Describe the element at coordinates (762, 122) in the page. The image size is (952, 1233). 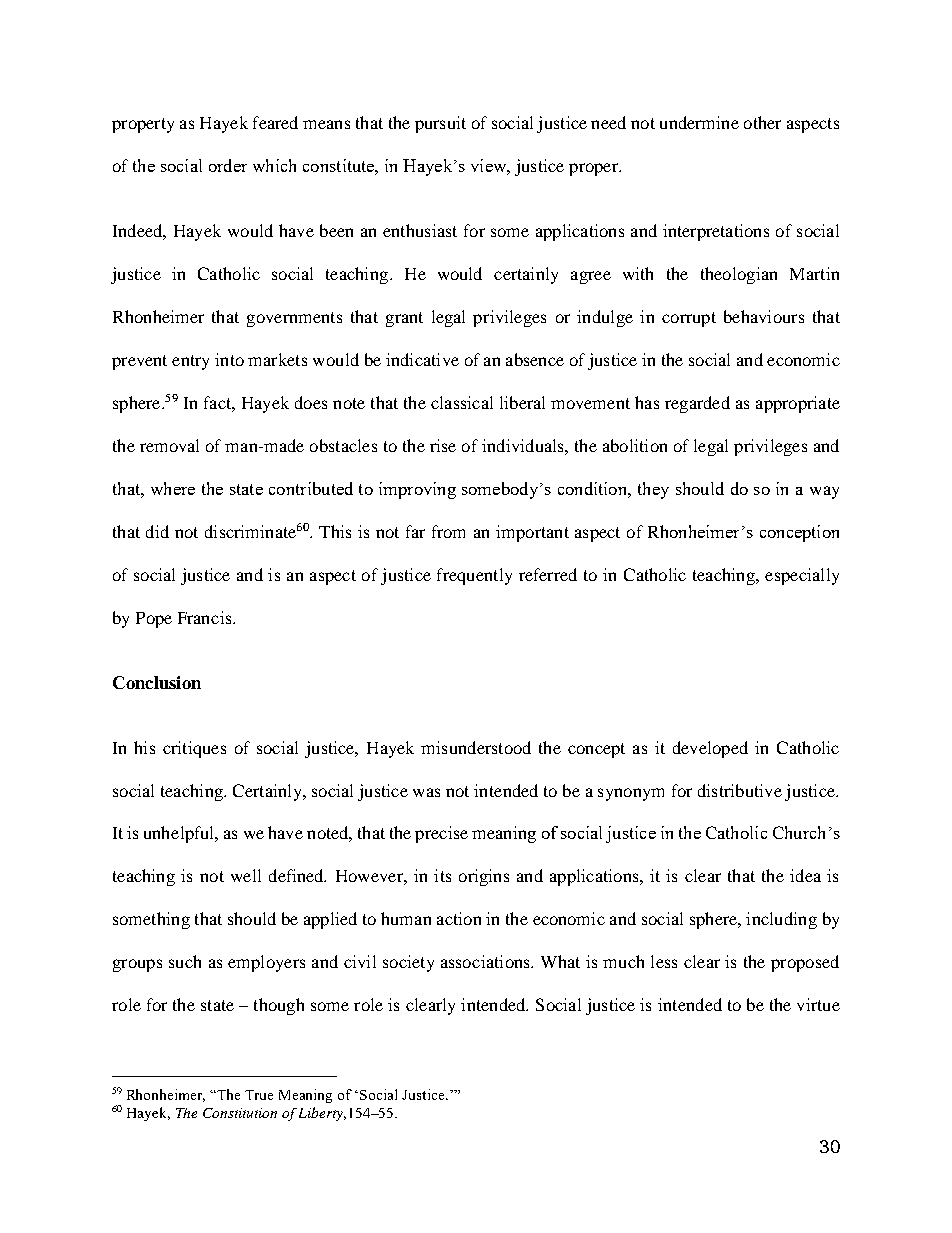
I see `other` at that location.
